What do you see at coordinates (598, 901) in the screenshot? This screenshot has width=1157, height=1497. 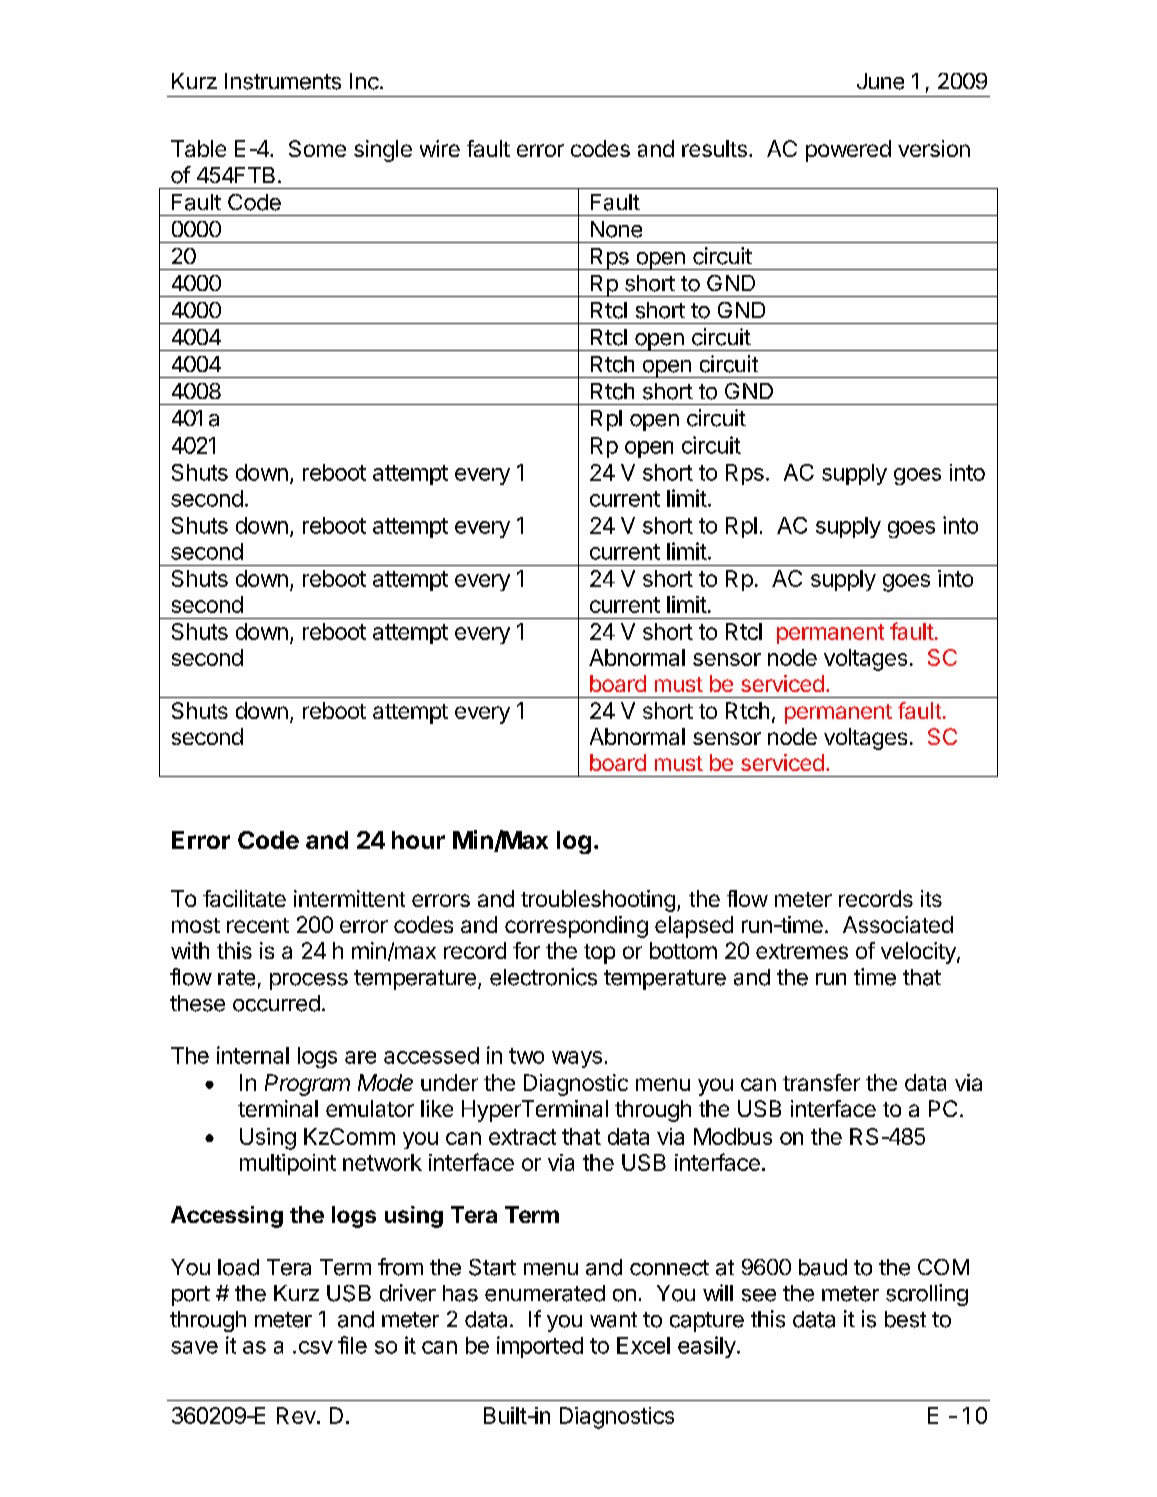 I see `troubleshooting` at bounding box center [598, 901].
